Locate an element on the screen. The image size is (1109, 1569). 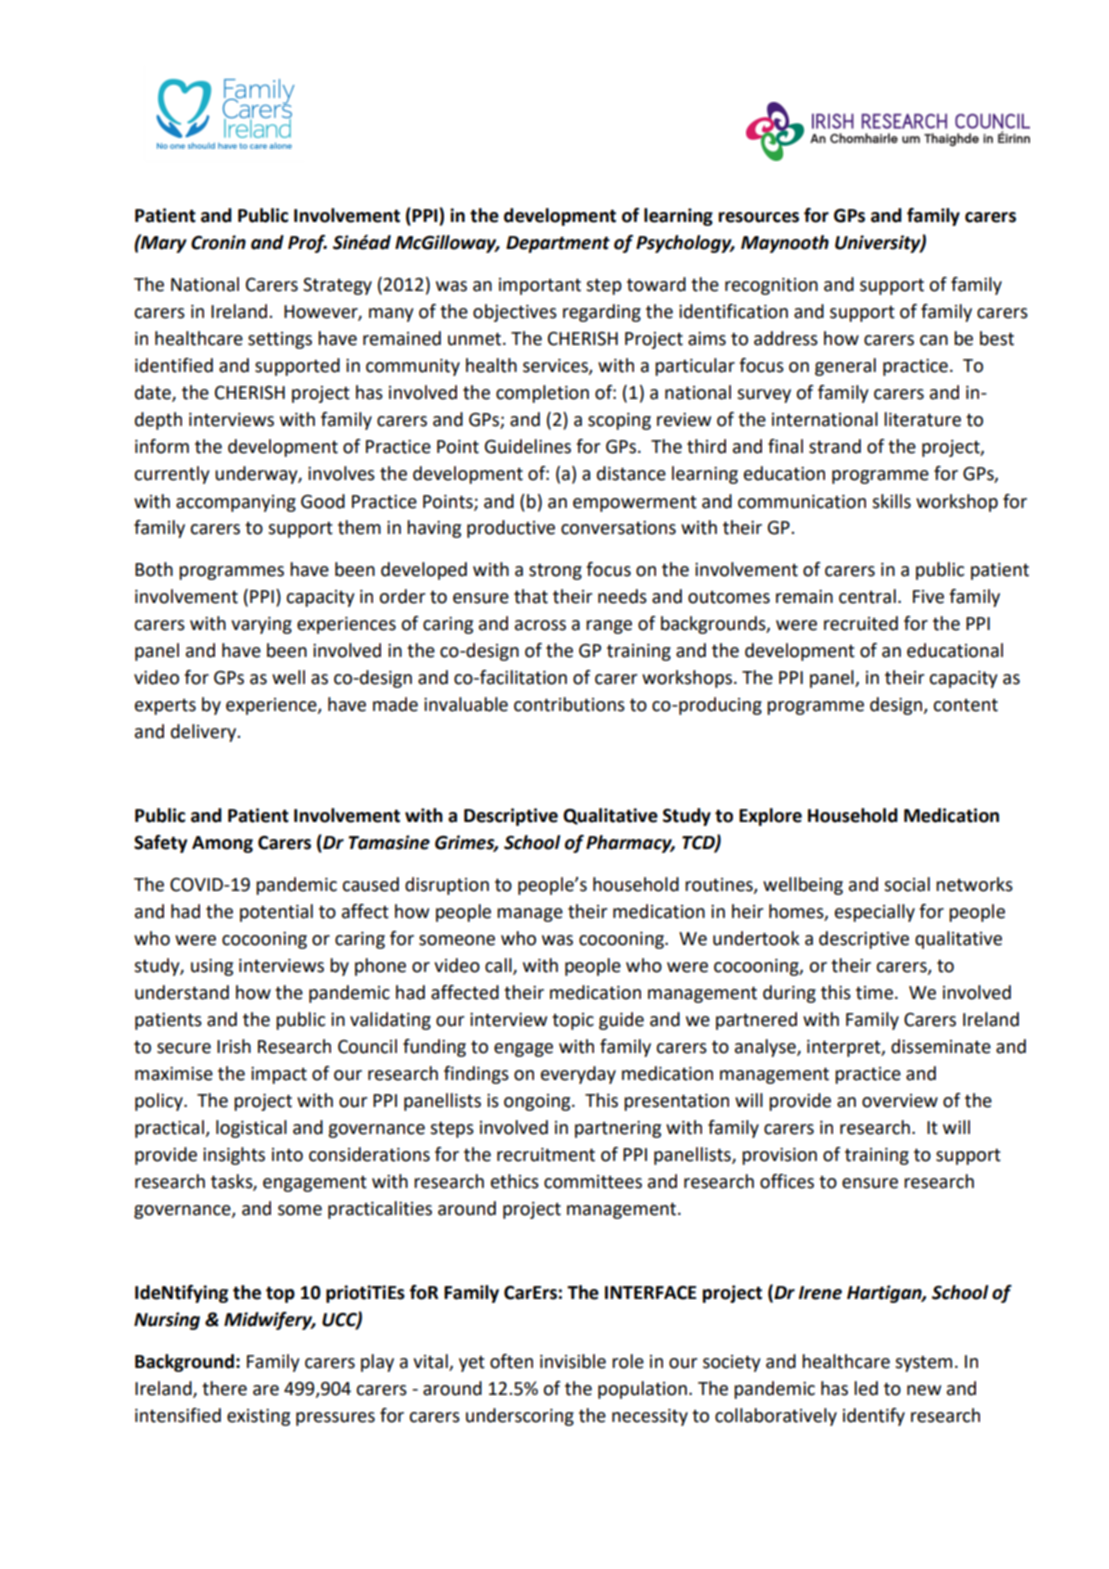
overview is located at coordinates (900, 1101).
